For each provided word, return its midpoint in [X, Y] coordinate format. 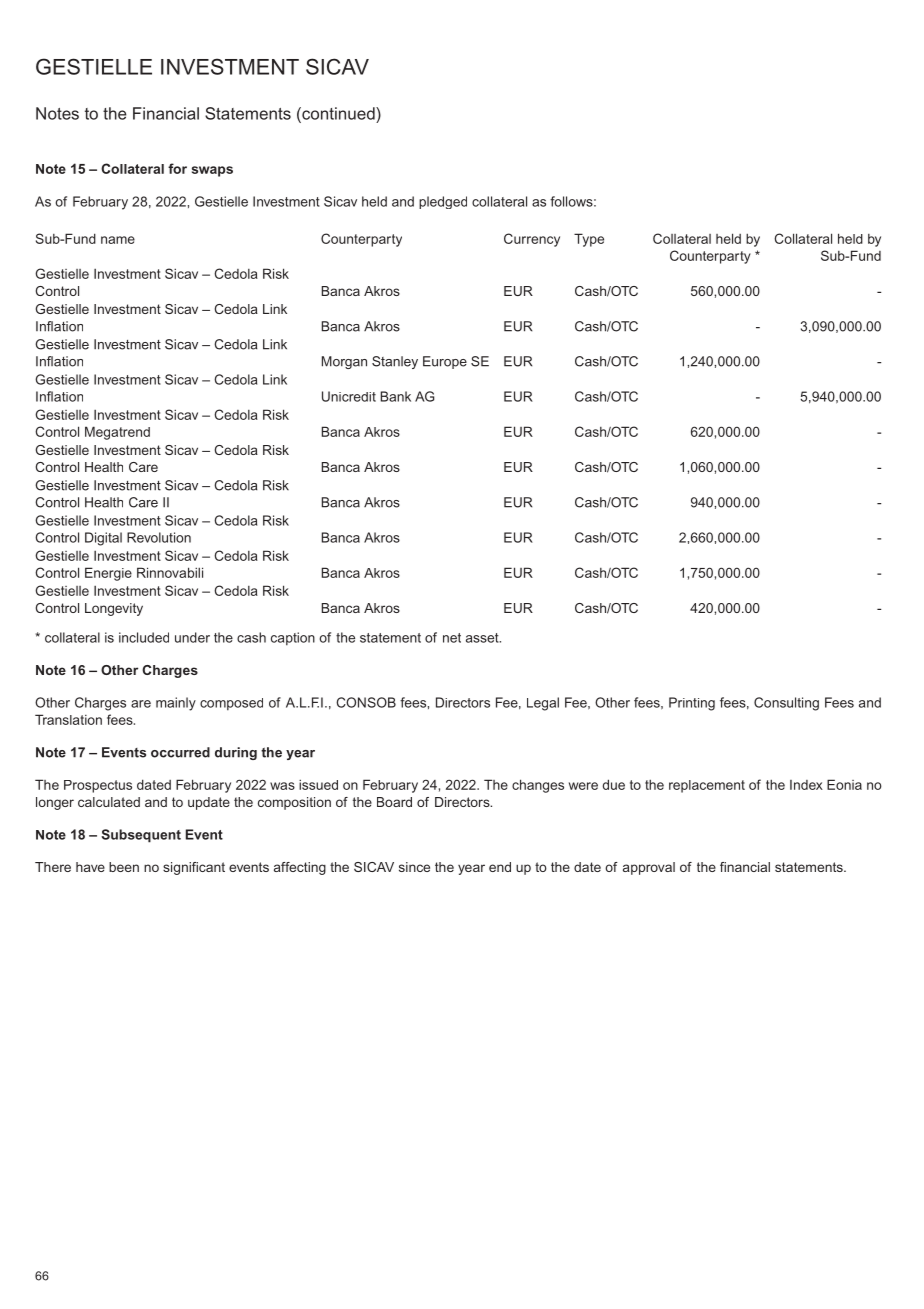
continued [338, 113]
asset [483, 638]
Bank [396, 396]
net [452, 638]
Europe [445, 362]
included [144, 637]
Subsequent [141, 836]
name [118, 240]
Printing [692, 704]
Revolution [159, 537]
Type [589, 240]
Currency [532, 240]
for [177, 168]
